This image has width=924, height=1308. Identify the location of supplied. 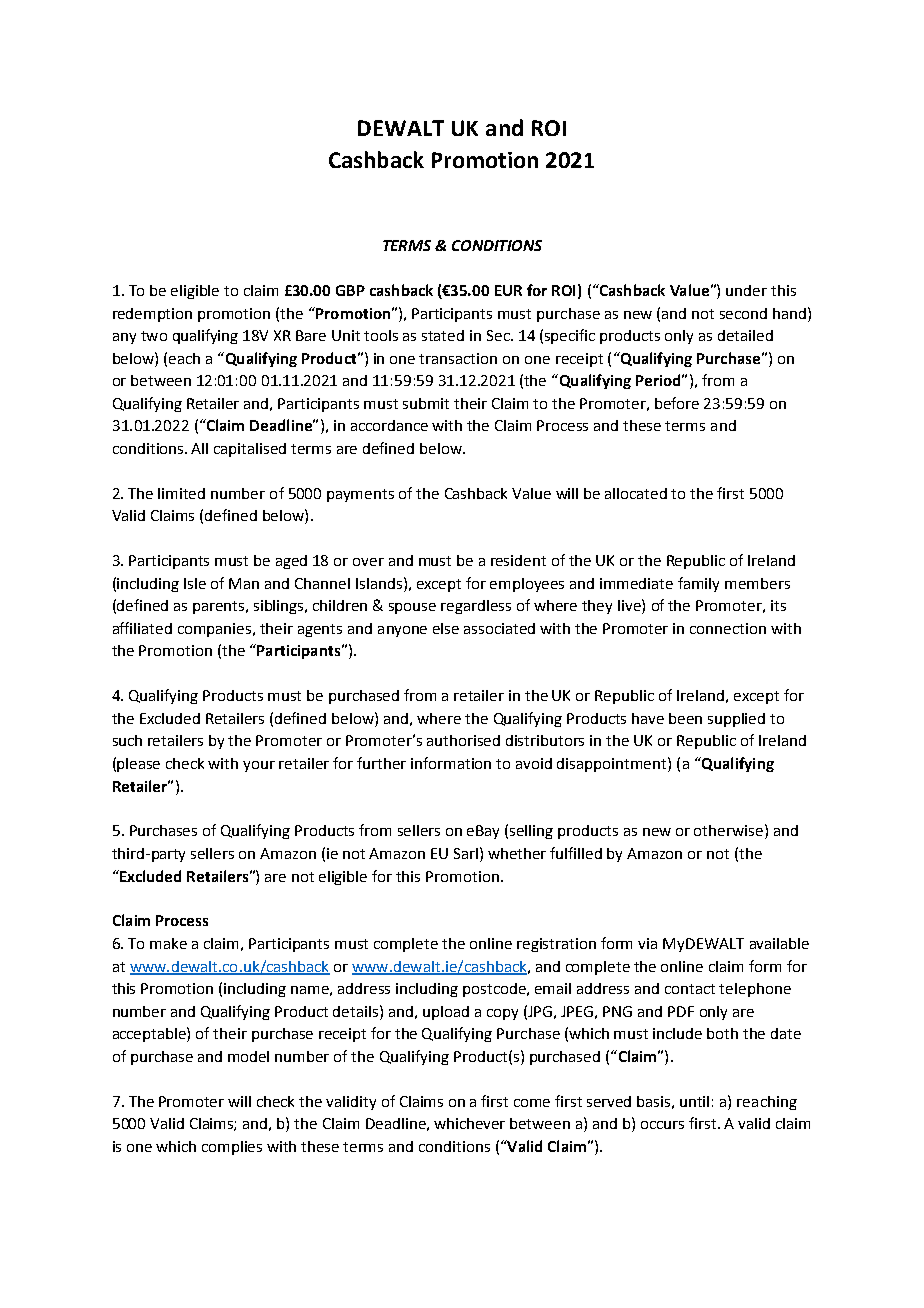
(736, 720).
